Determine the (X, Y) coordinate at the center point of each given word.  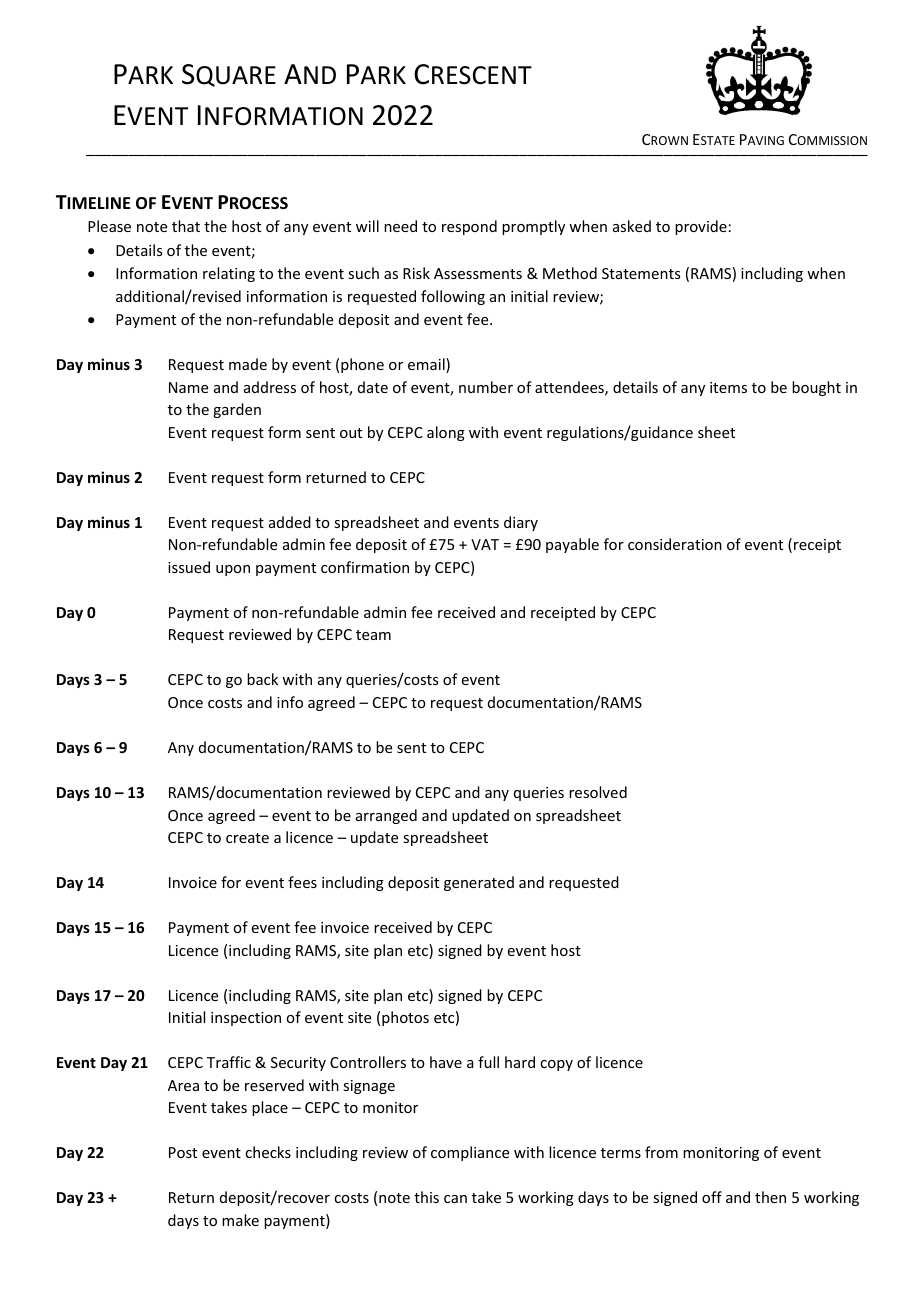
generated (479, 883)
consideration (675, 544)
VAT (485, 544)
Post (183, 1152)
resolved (598, 792)
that (186, 226)
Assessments (478, 273)
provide (701, 227)
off (712, 1197)
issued (189, 567)
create (247, 838)
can (455, 1199)
